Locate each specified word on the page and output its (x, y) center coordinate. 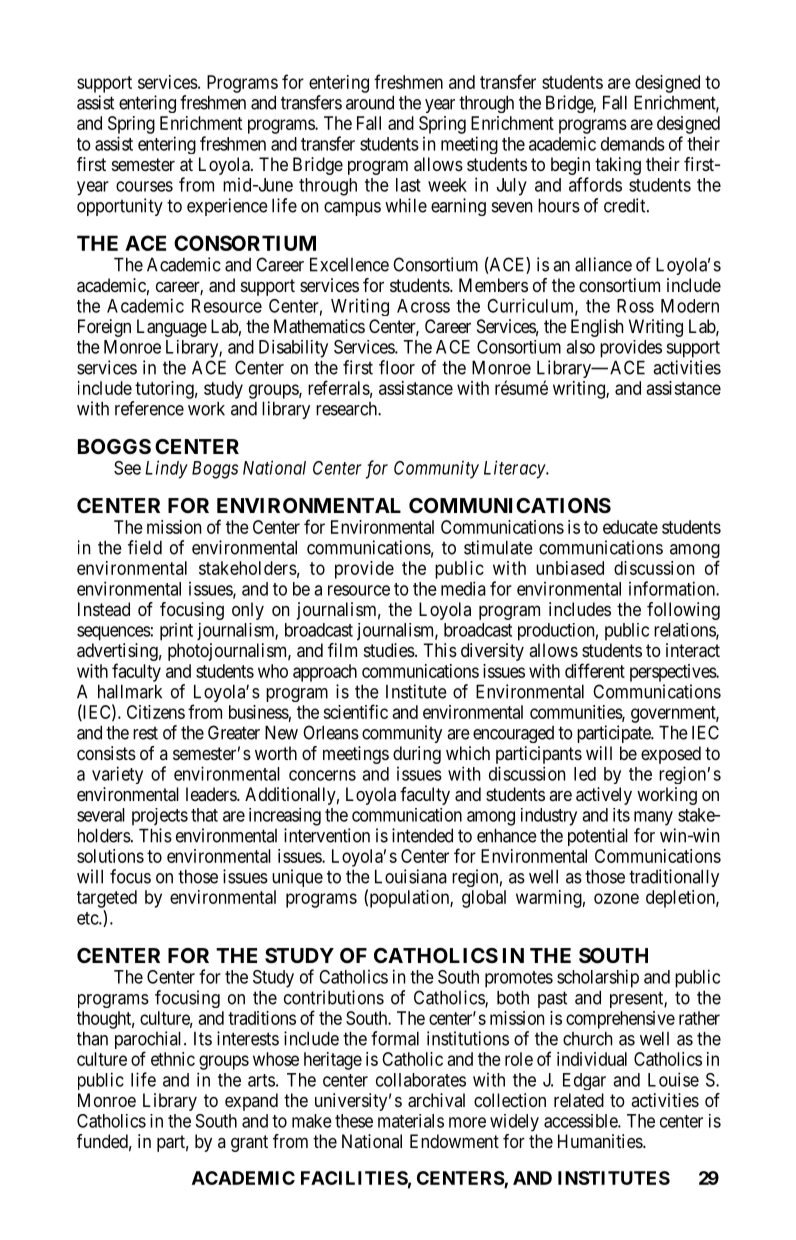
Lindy (166, 469)
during (417, 755)
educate (630, 527)
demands (633, 144)
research (347, 409)
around (370, 102)
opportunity (120, 207)
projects (160, 817)
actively (604, 796)
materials (411, 1121)
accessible (581, 1121)
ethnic (173, 1059)
